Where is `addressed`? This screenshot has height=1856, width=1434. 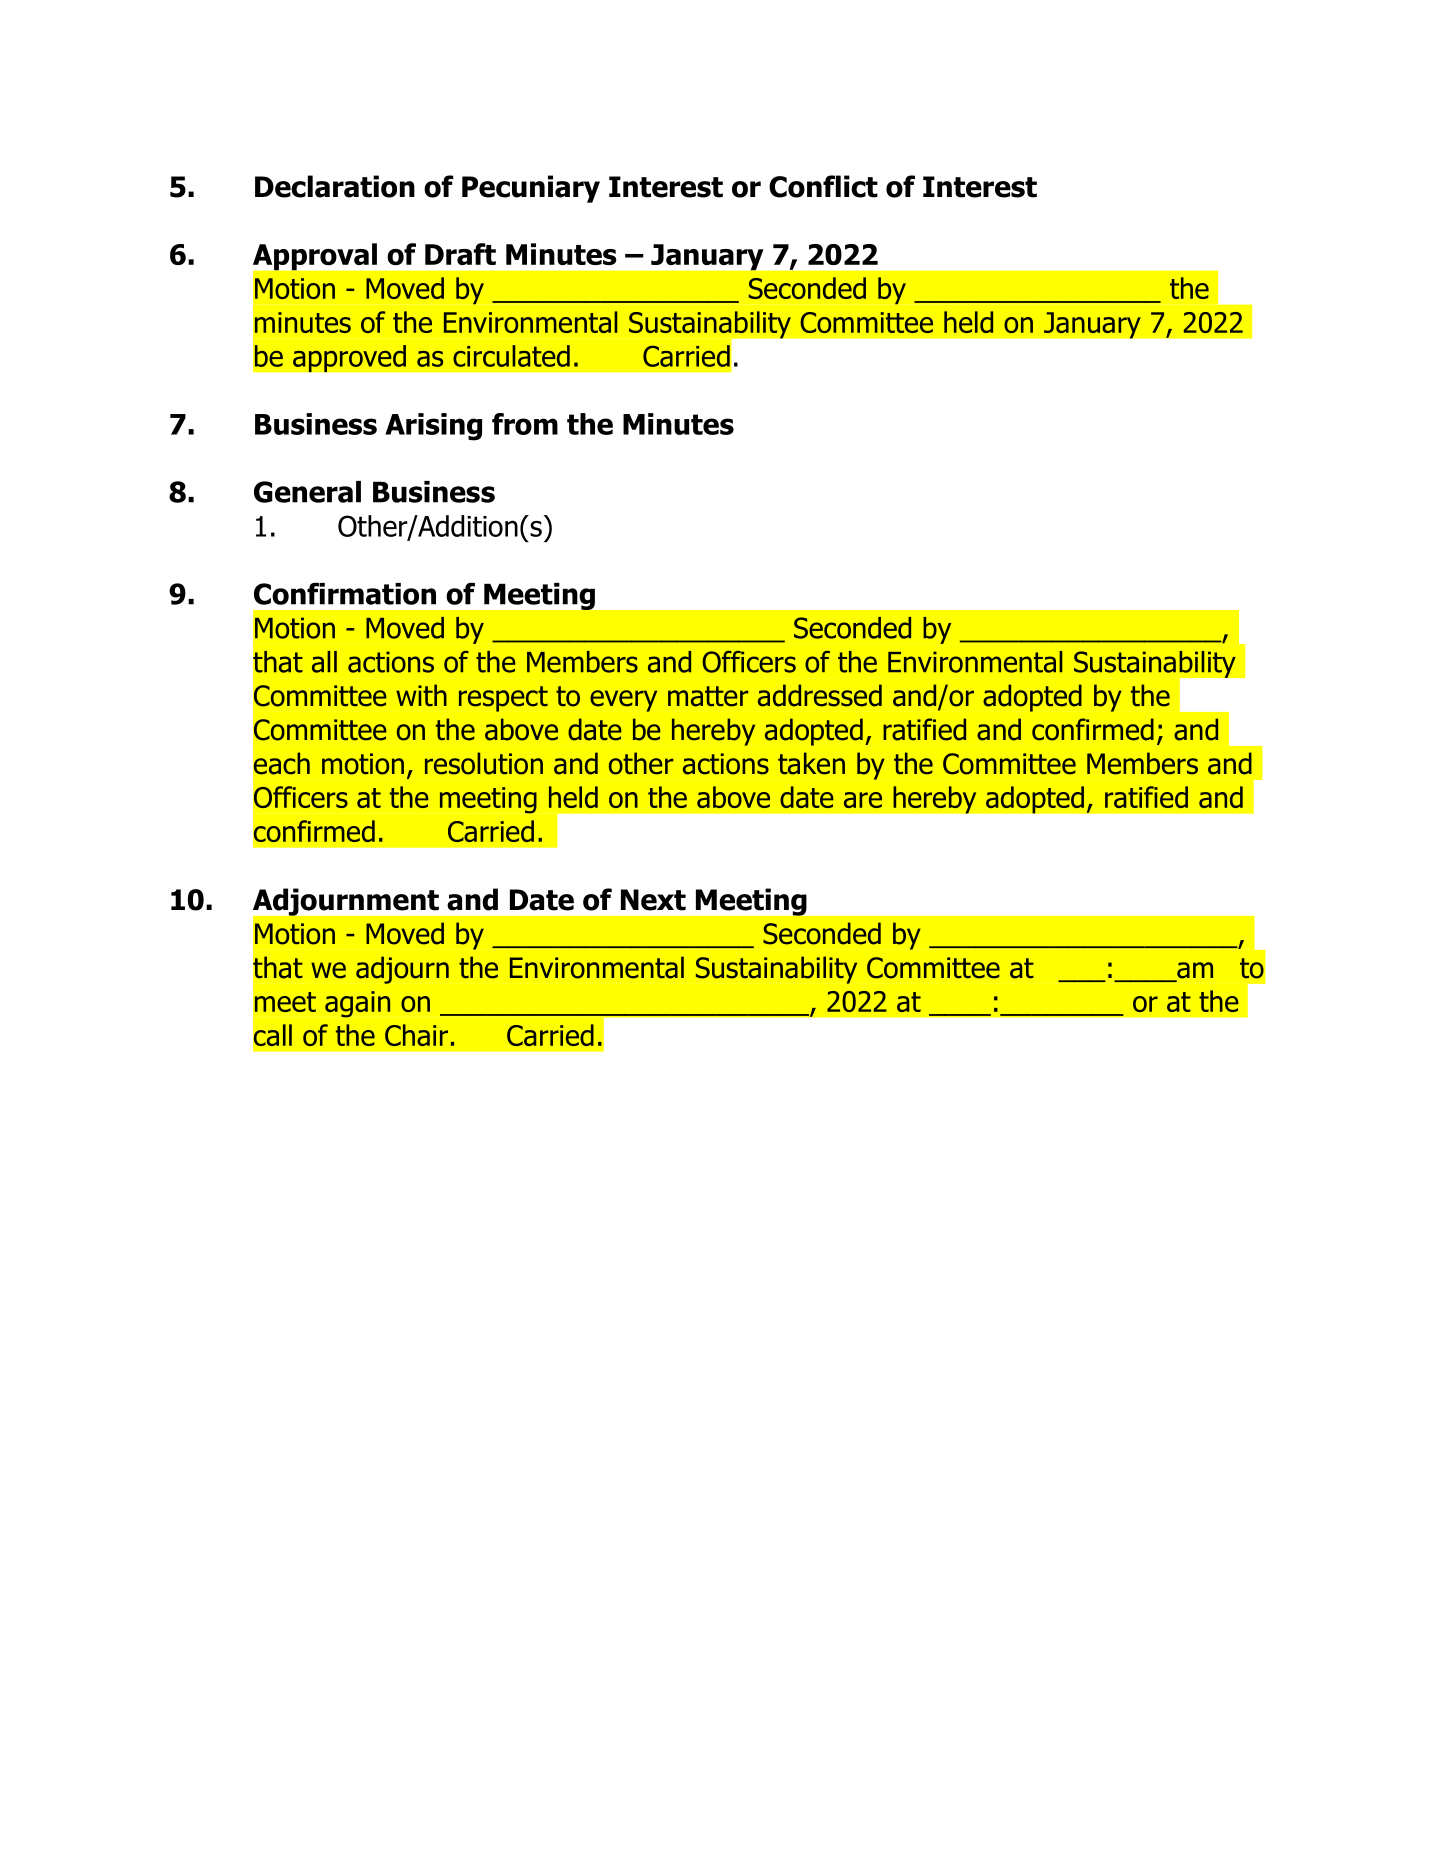
addressed is located at coordinates (820, 695).
